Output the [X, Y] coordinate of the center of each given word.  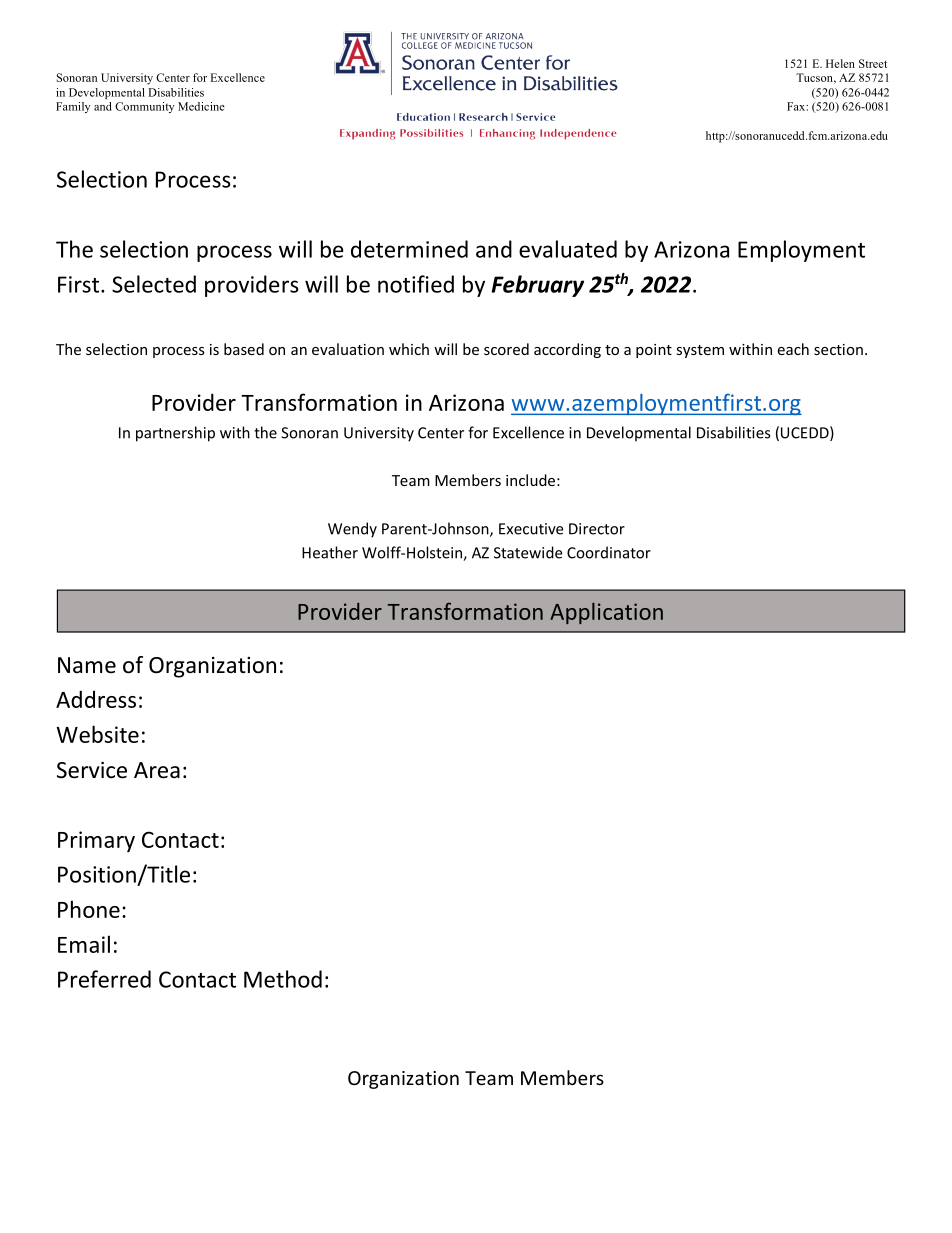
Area [157, 770]
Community [144, 107]
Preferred [104, 979]
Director [597, 529]
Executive [531, 529]
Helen [840, 63]
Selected [154, 284]
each [793, 349]
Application [606, 613]
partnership [175, 434]
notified [416, 284]
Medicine [201, 106]
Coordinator [609, 552]
